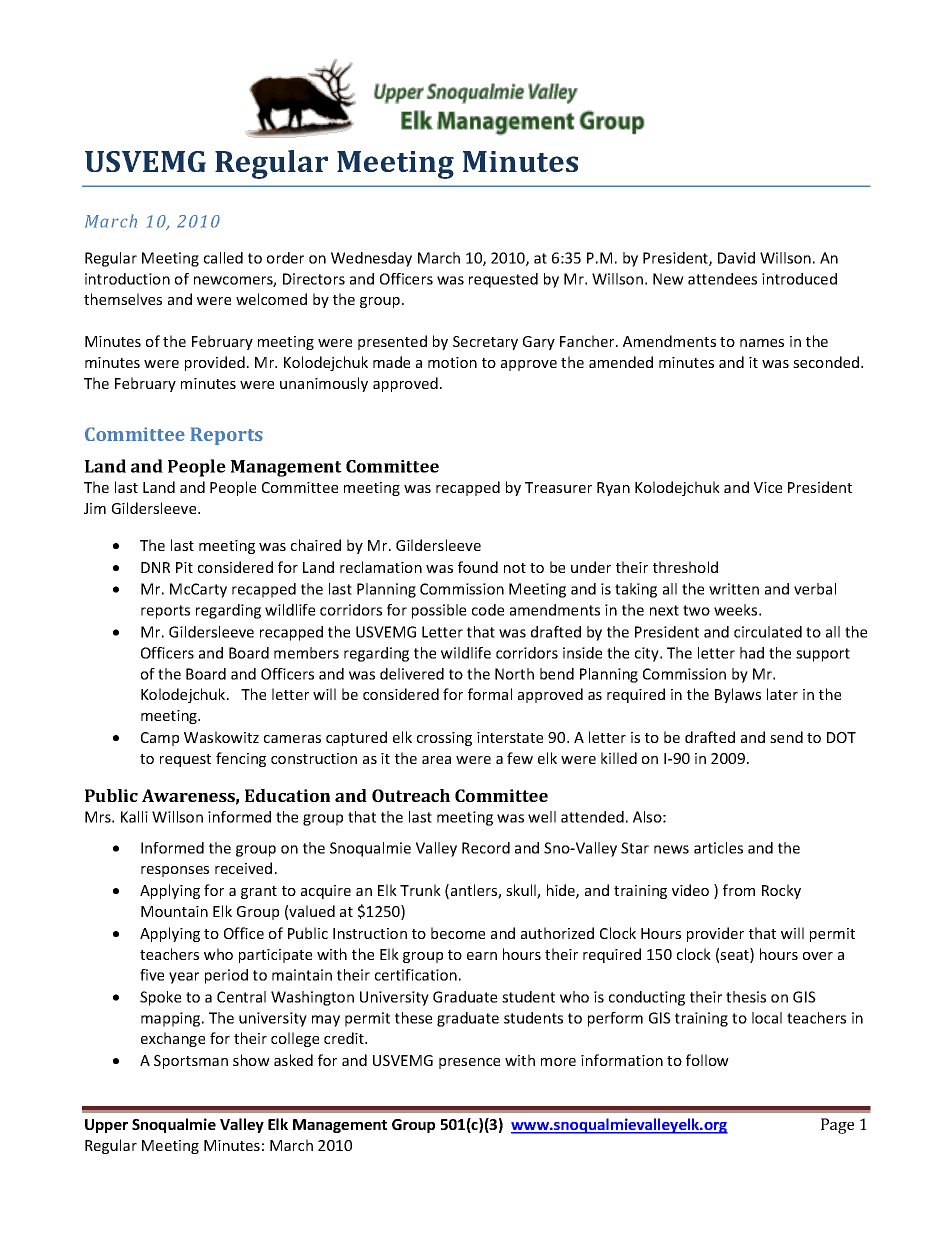 The height and width of the screenshot is (1233, 952). I want to click on presence, so click(469, 1063).
